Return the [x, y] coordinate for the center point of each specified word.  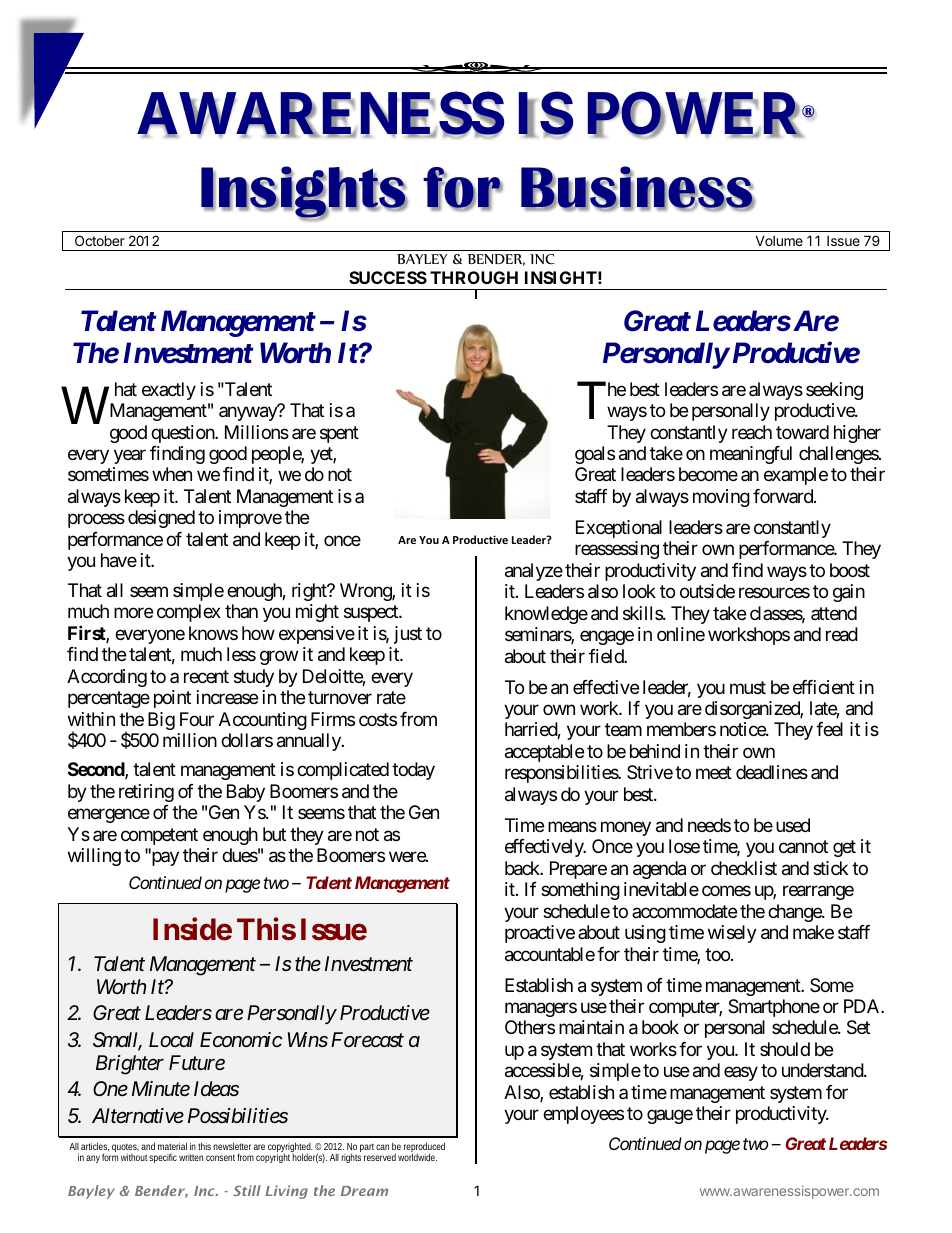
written [191, 1157]
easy [741, 1074]
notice [743, 729]
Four [197, 719]
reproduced [424, 1148]
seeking [834, 391]
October [100, 240]
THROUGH [474, 277]
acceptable [544, 753]
